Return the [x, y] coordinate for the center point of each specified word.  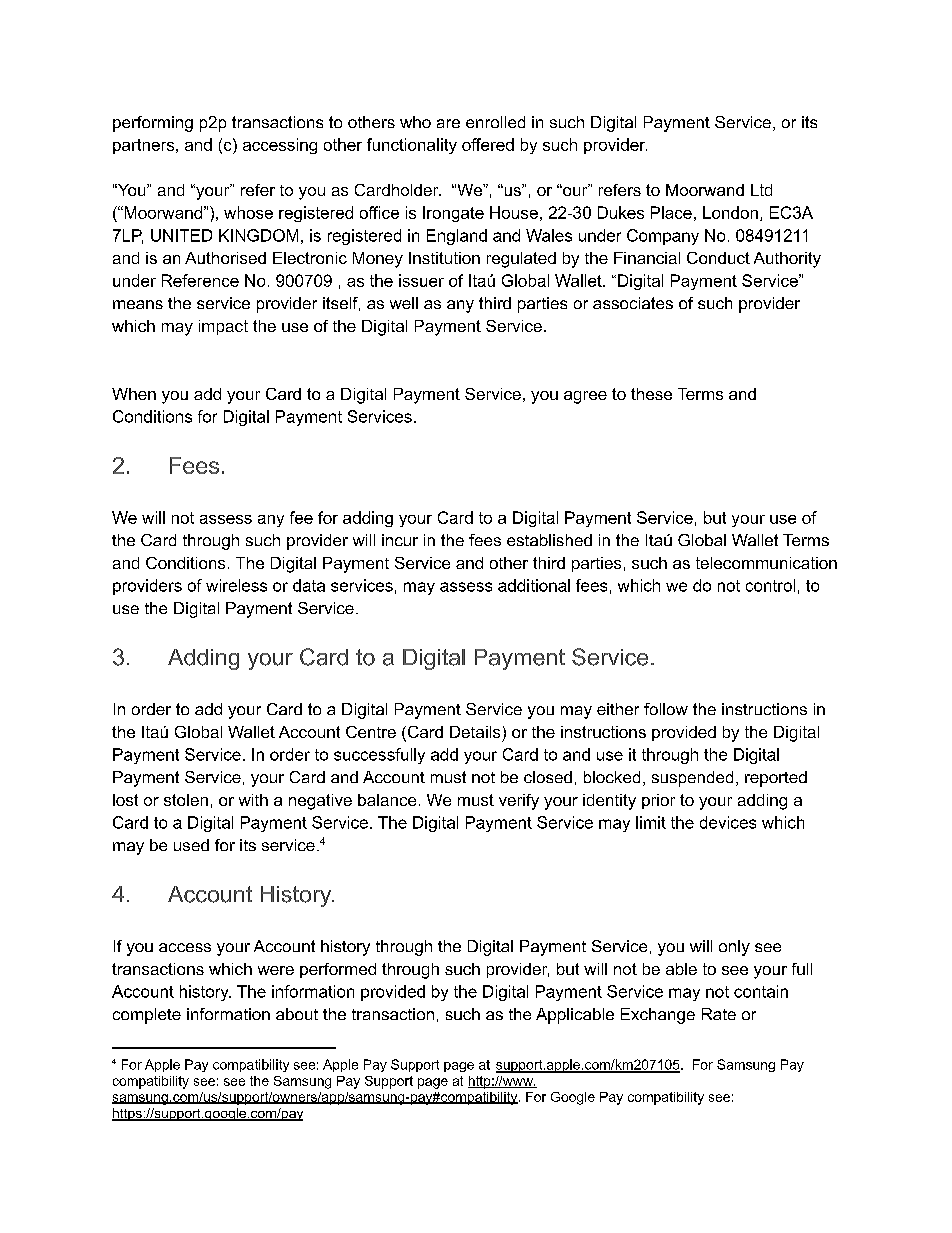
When [134, 394]
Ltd [761, 190]
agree [585, 397]
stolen [186, 800]
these [651, 394]
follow [666, 709]
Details [475, 732]
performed [338, 970]
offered [488, 144]
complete [147, 1016]
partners [145, 146]
